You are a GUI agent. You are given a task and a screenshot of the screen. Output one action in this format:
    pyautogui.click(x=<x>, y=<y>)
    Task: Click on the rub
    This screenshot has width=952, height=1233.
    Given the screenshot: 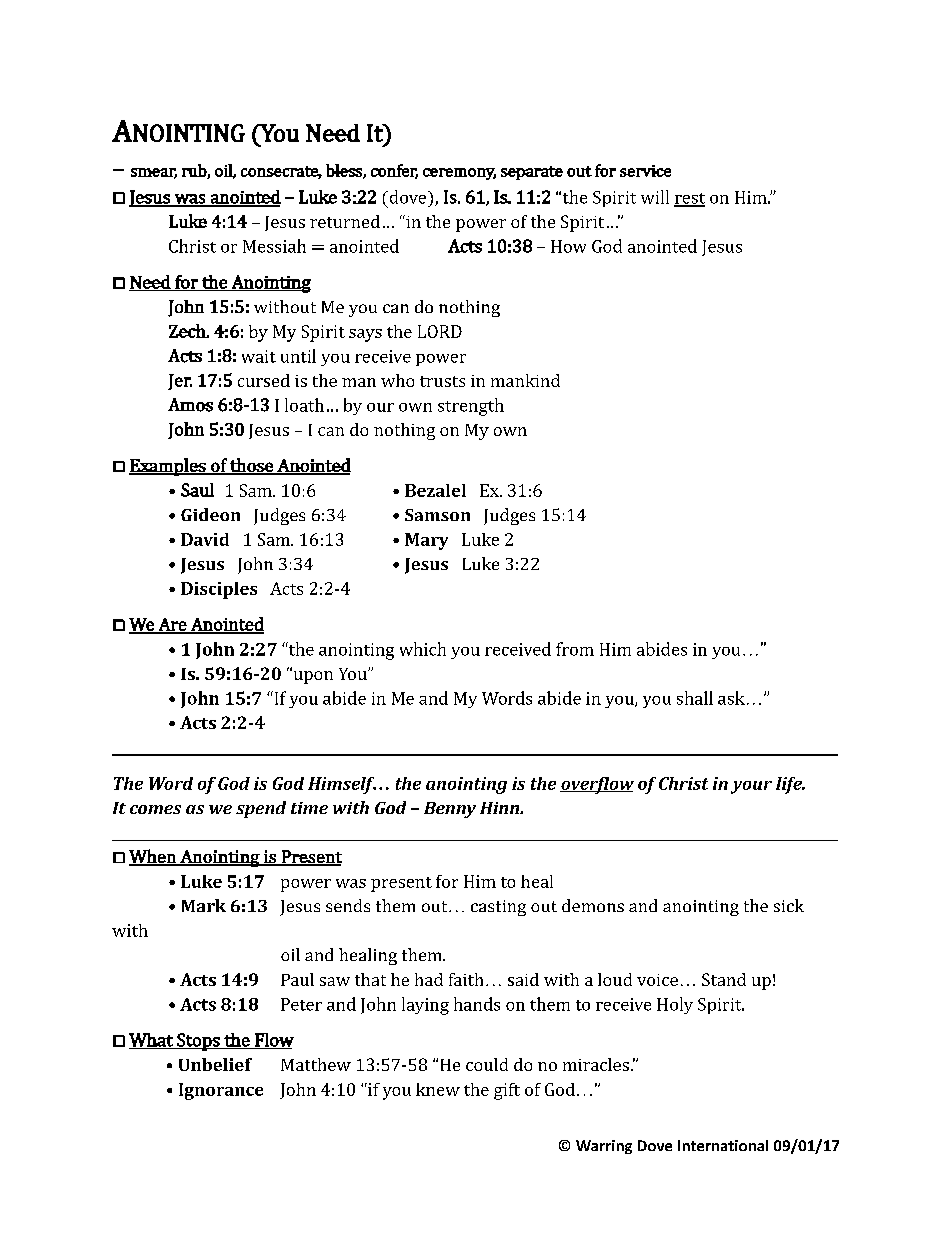 What is the action you would take?
    pyautogui.click(x=195, y=171)
